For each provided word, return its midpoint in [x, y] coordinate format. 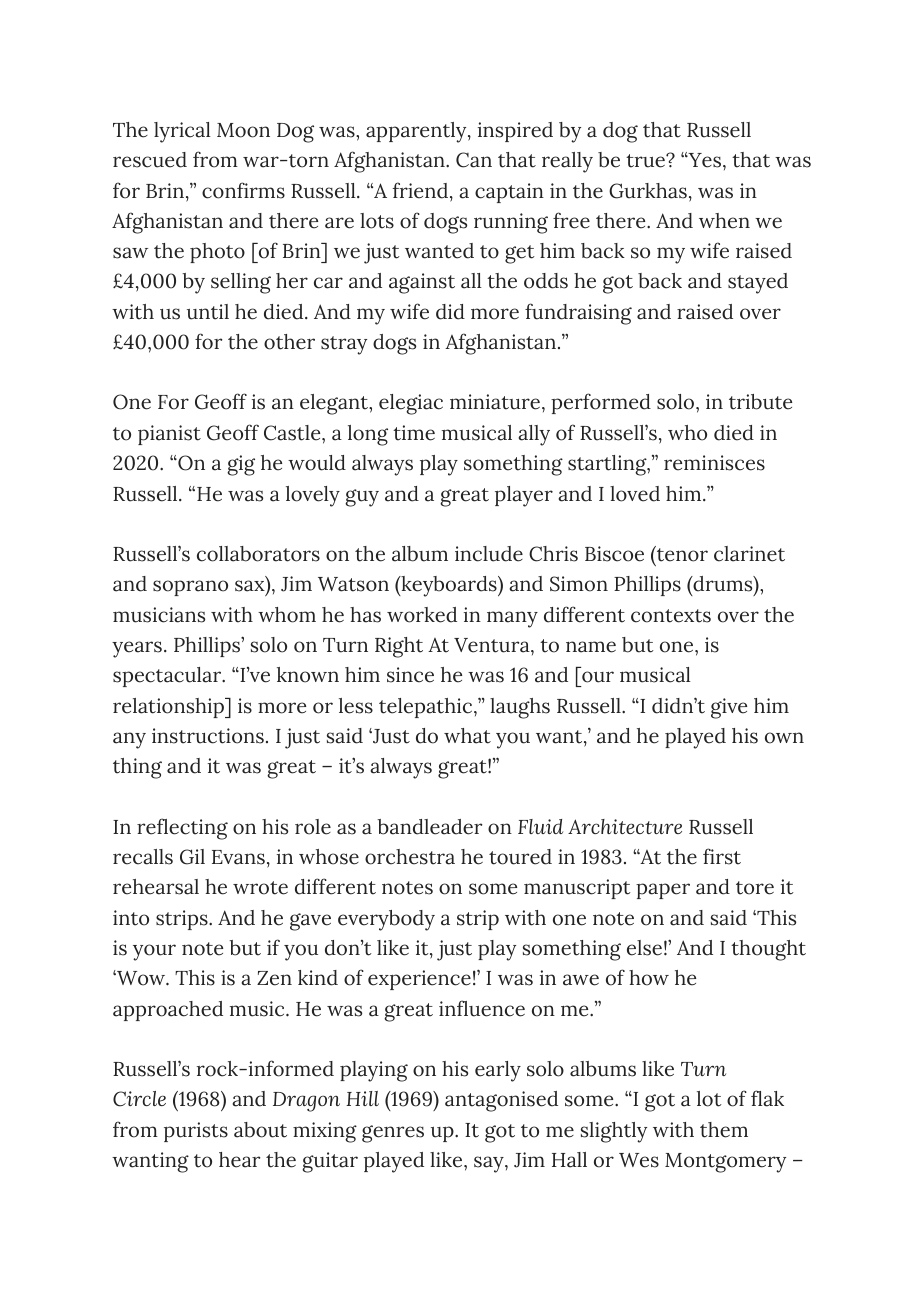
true [646, 161]
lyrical [182, 132]
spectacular [168, 677]
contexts [671, 616]
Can [474, 160]
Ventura [493, 645]
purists [196, 1132]
